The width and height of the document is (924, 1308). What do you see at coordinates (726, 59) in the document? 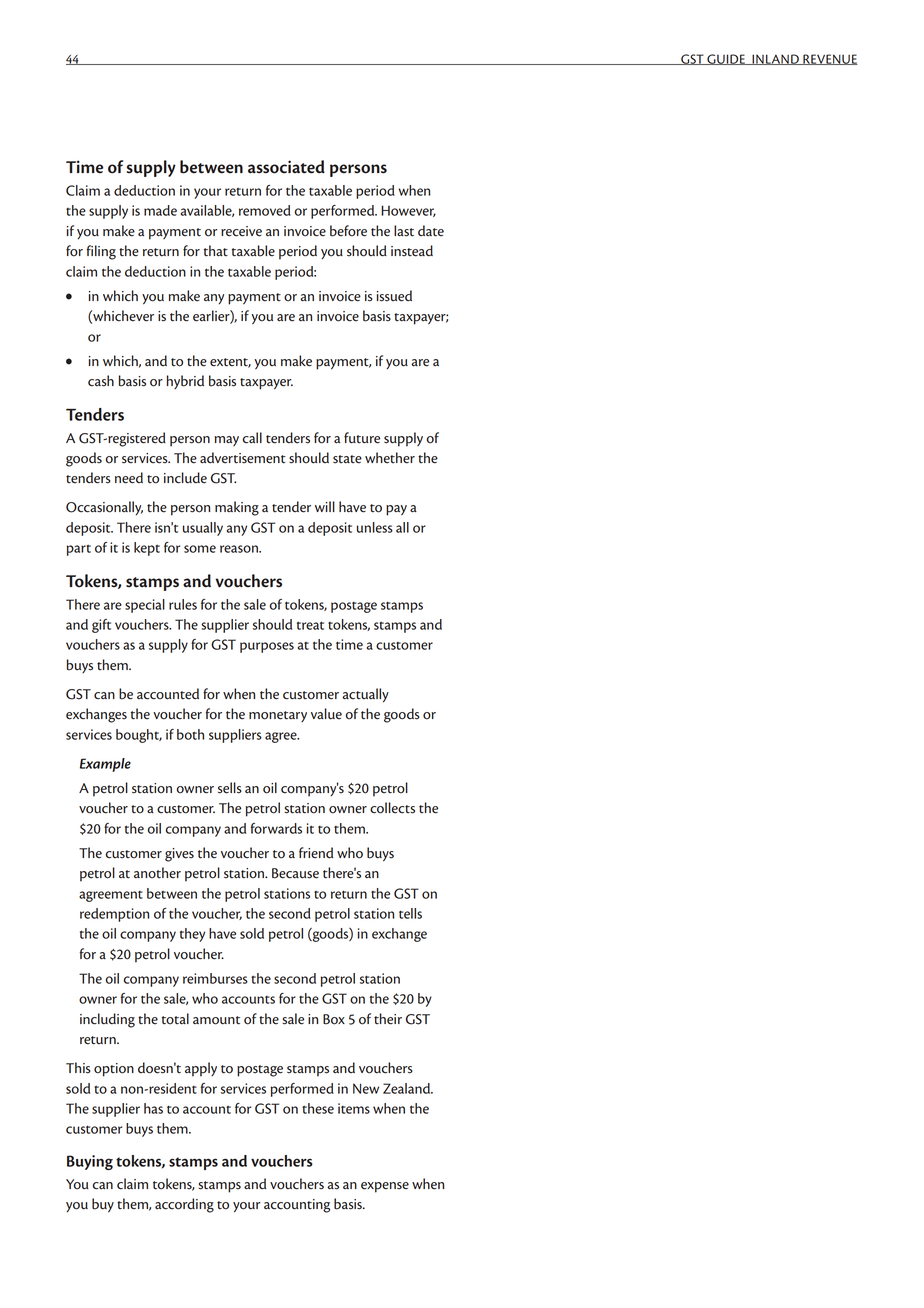
I see `GUIDE` at bounding box center [726, 59].
